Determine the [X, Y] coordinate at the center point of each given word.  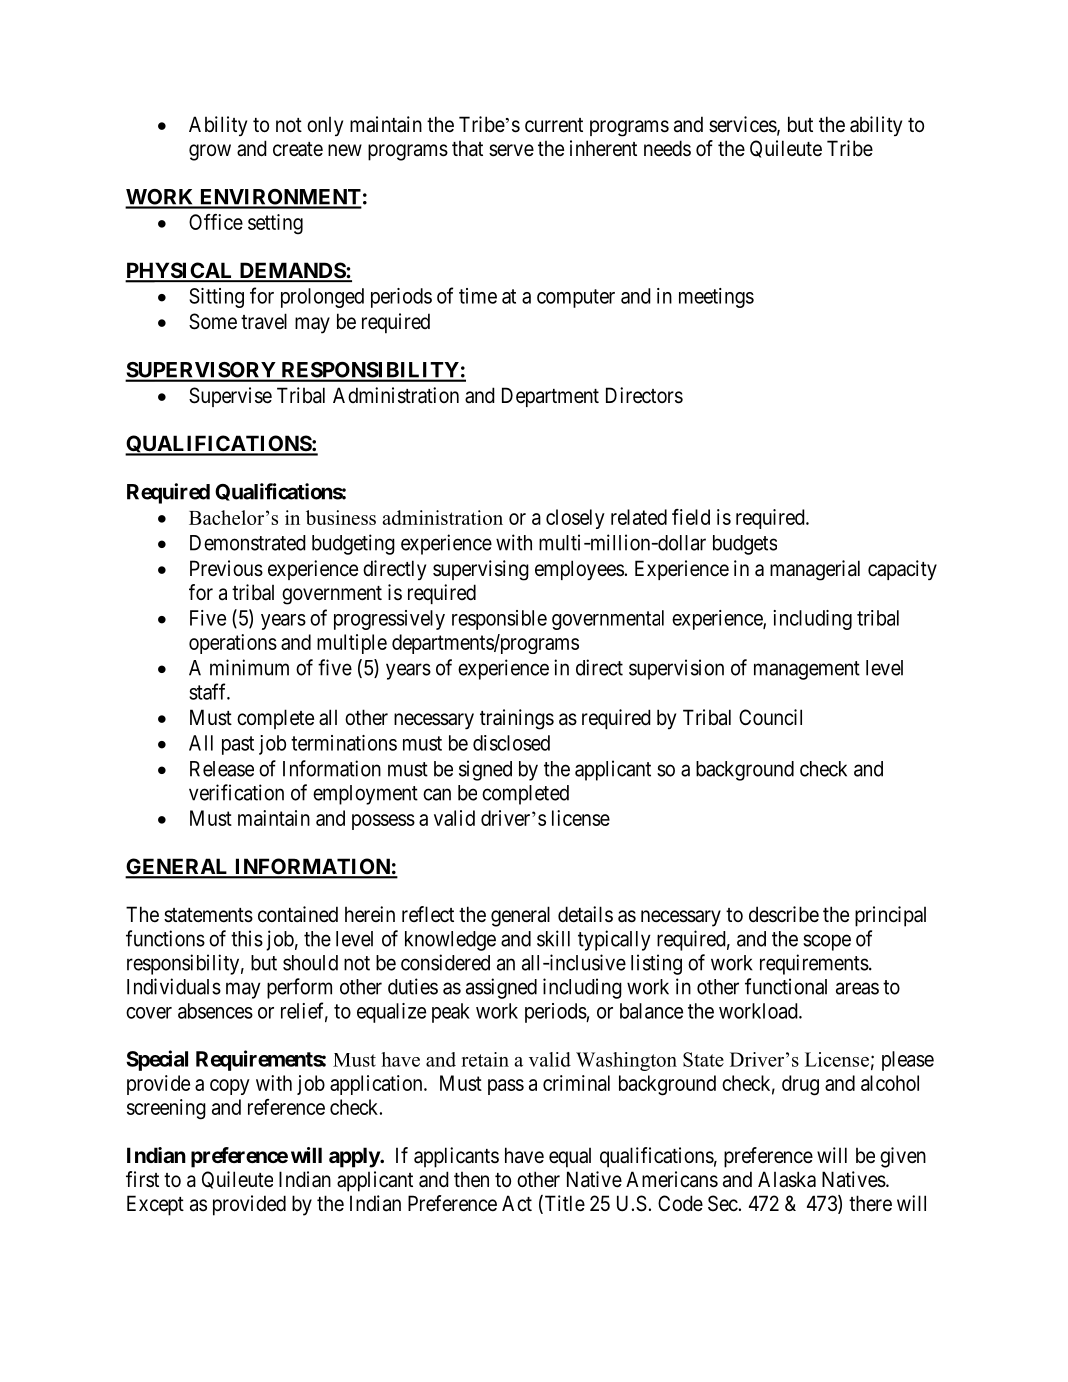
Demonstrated [248, 543]
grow [210, 152]
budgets [745, 545]
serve [511, 150]
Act [517, 1203]
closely [575, 519]
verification [236, 792]
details [585, 914]
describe [784, 914]
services [743, 124]
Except [155, 1205]
